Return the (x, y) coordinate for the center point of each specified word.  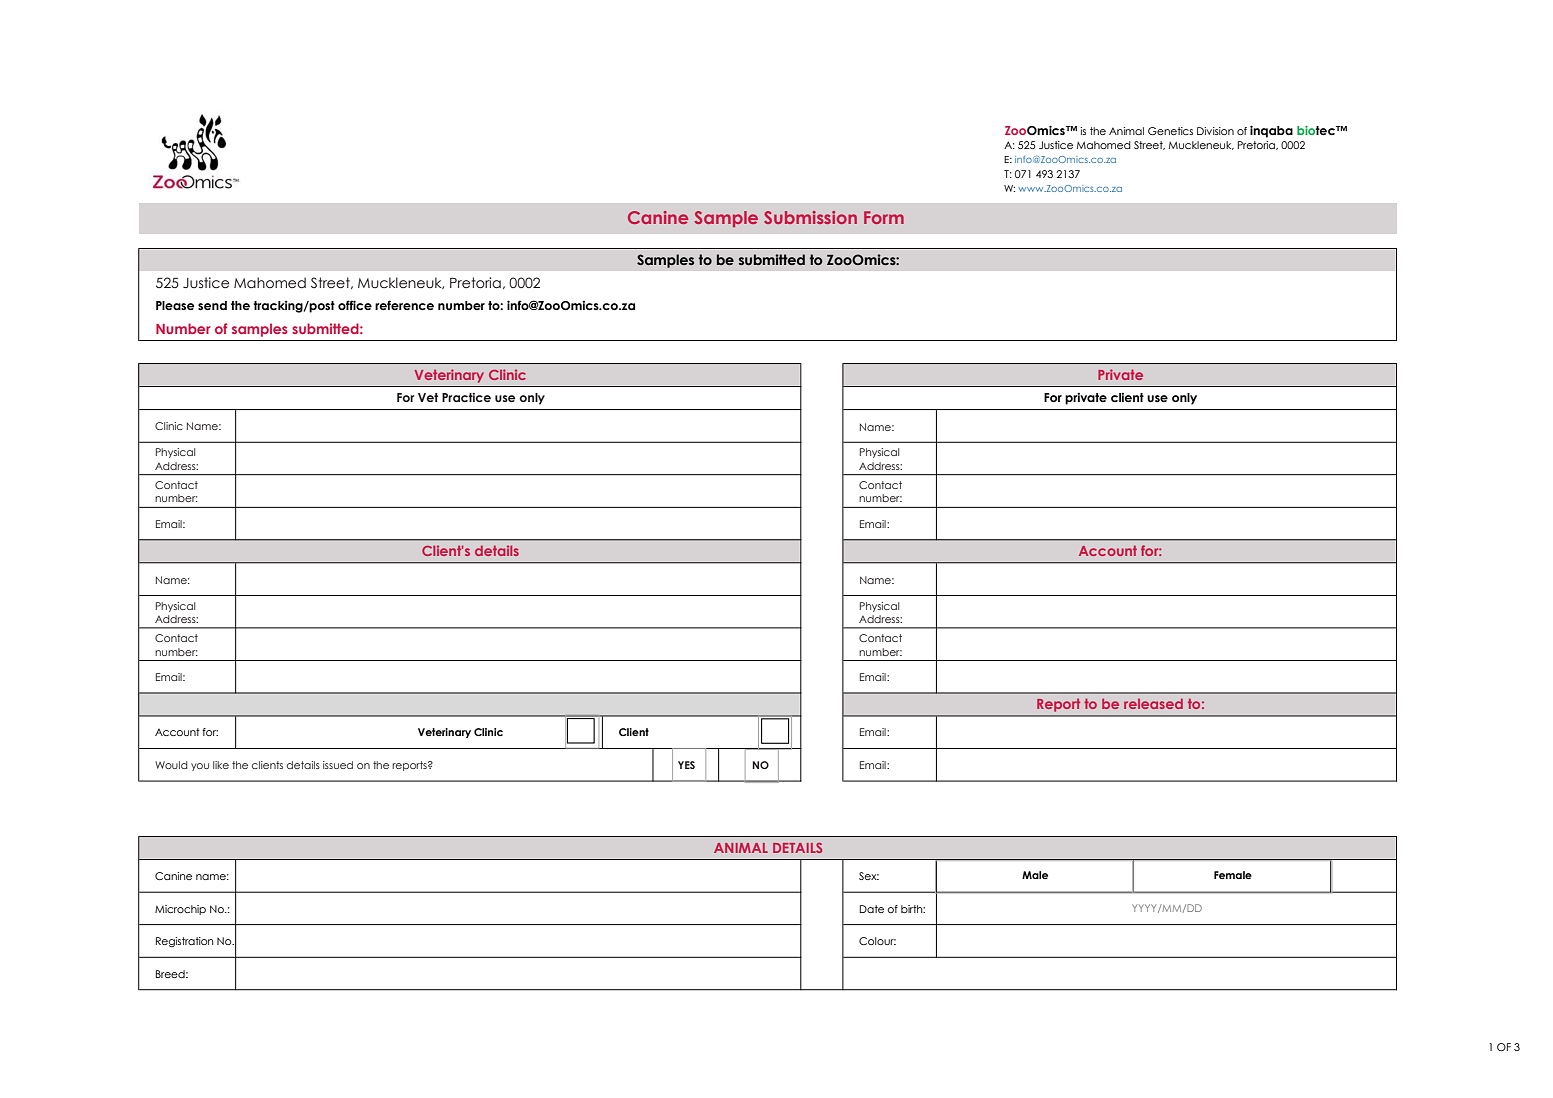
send (212, 305)
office (355, 305)
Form (884, 217)
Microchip (180, 910)
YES (686, 765)
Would (171, 765)
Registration (184, 942)
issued (338, 765)
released (1153, 704)
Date (871, 909)
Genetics (1170, 131)
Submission (810, 217)
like (221, 765)
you (200, 767)
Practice (466, 397)
